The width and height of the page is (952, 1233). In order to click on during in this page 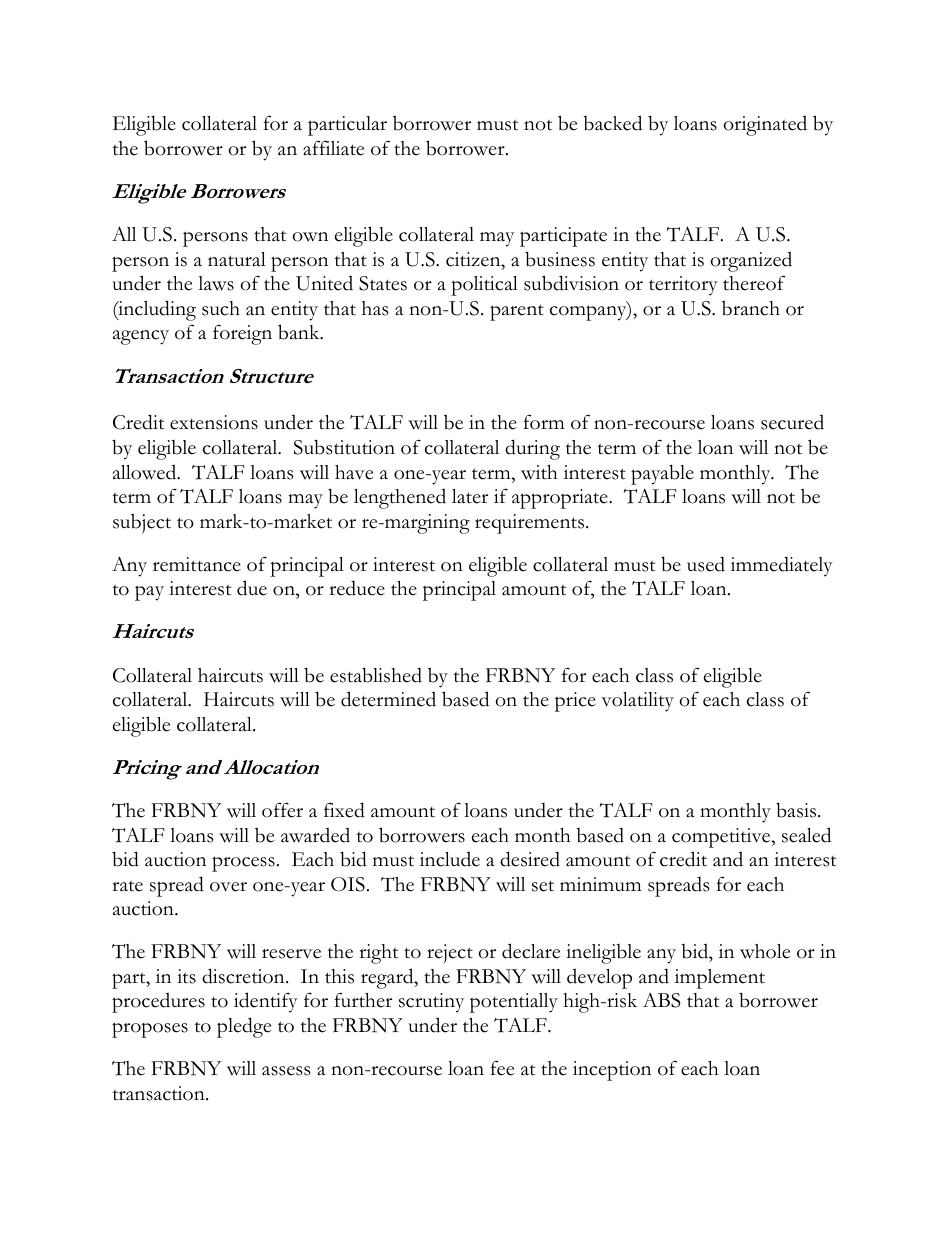, I will do `click(532, 449)`.
